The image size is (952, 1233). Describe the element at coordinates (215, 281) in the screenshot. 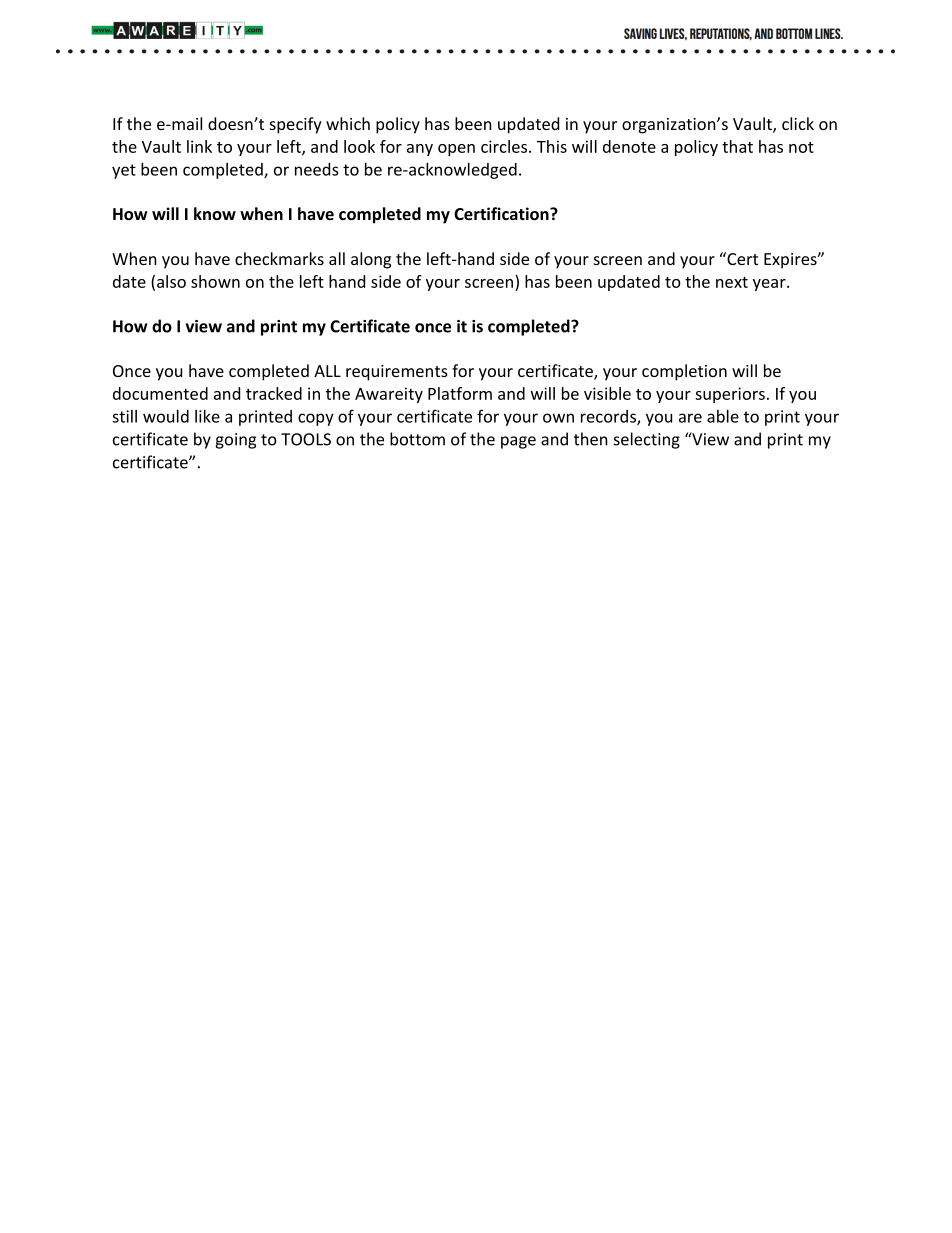

I see `shown` at that location.
